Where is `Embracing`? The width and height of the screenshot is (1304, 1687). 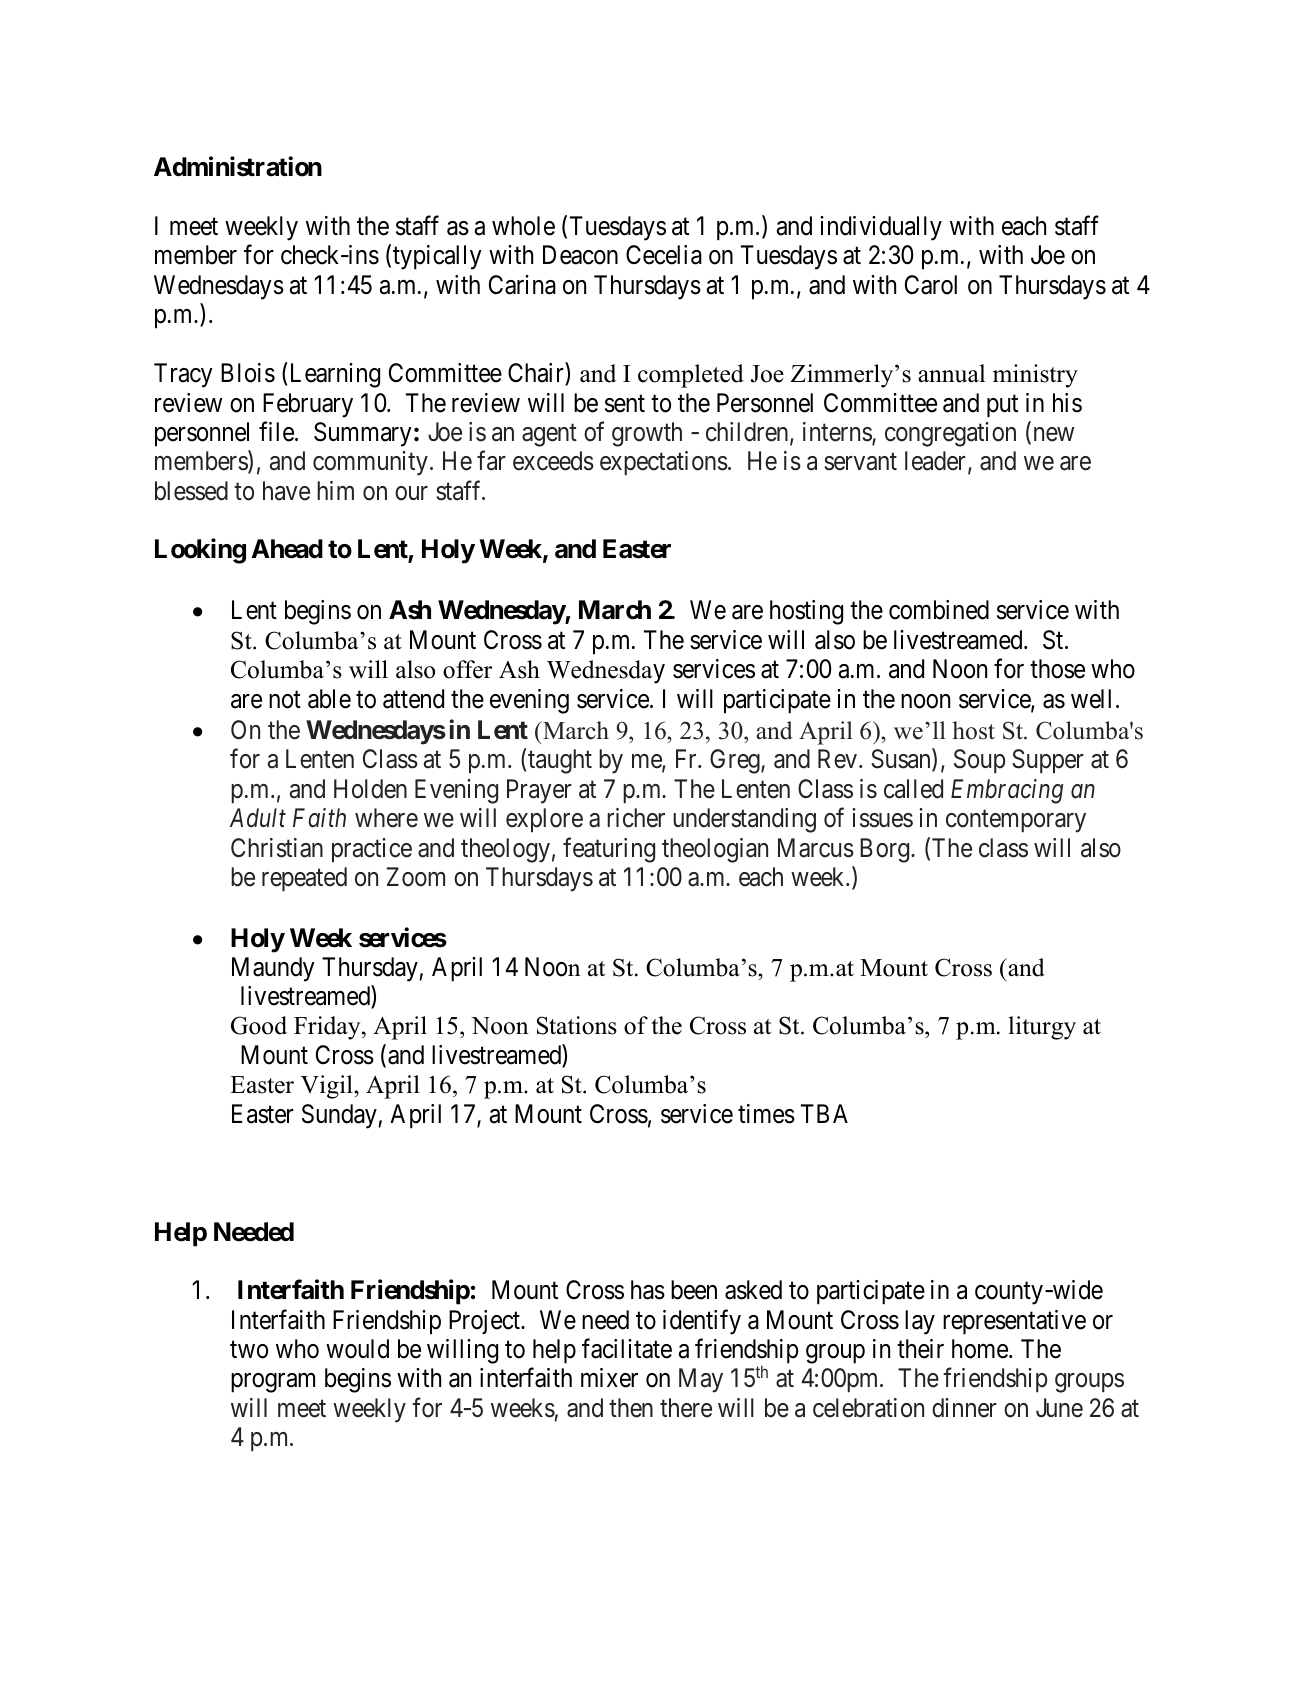
Embracing is located at coordinates (1007, 791).
